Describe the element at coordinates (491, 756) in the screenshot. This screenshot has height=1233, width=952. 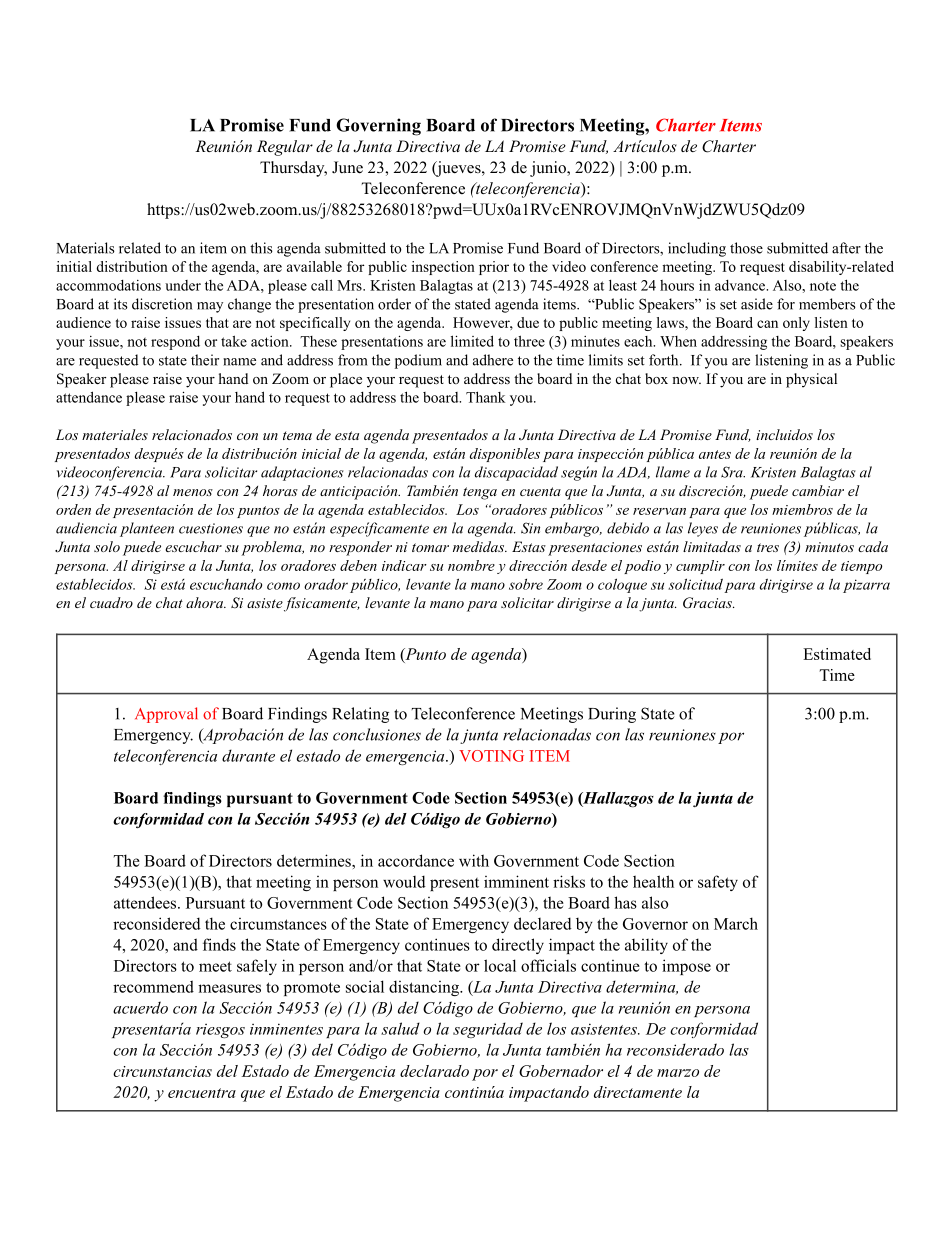
I see `VOTING` at that location.
